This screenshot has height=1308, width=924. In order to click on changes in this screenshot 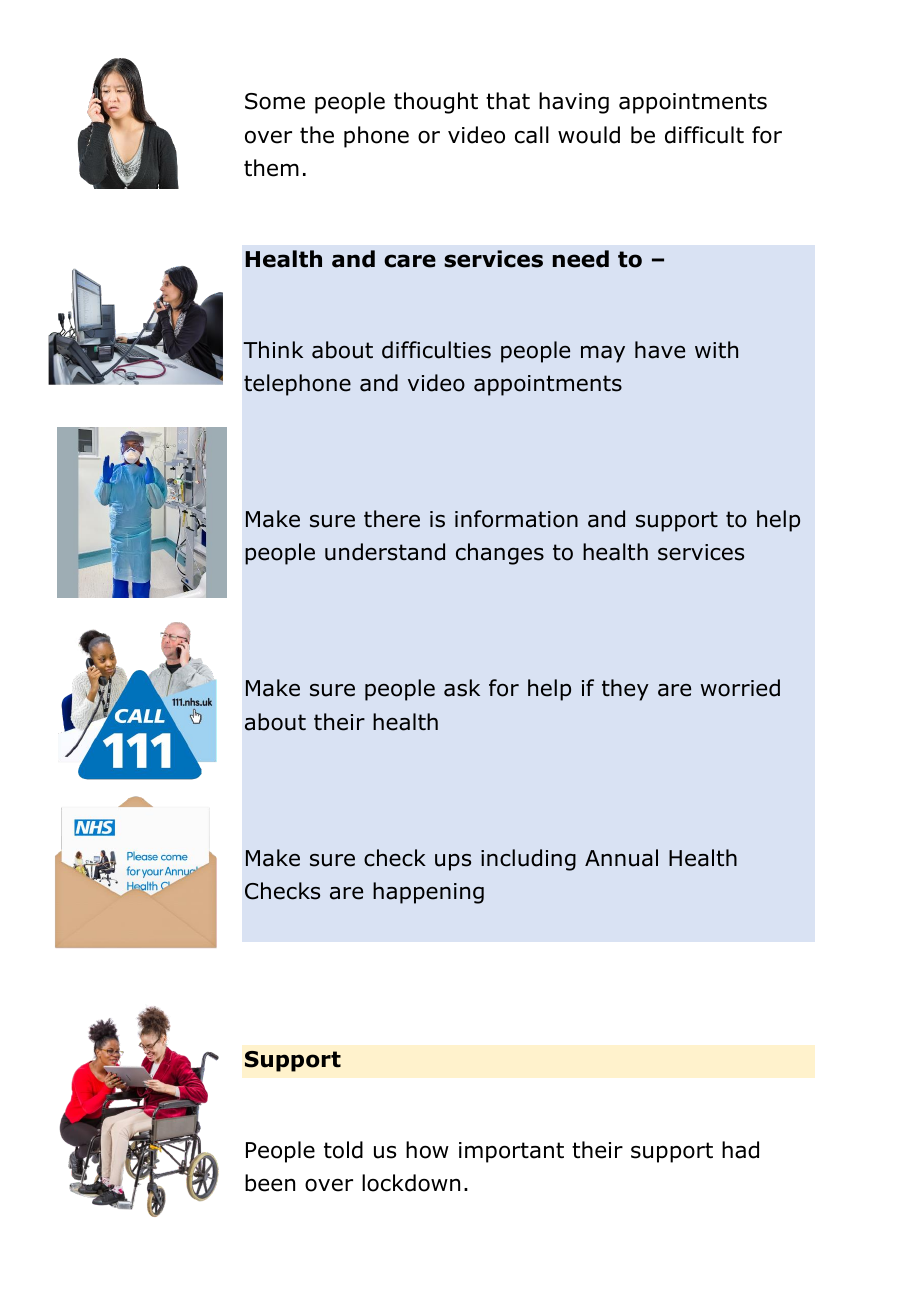, I will do `click(500, 554)`.
